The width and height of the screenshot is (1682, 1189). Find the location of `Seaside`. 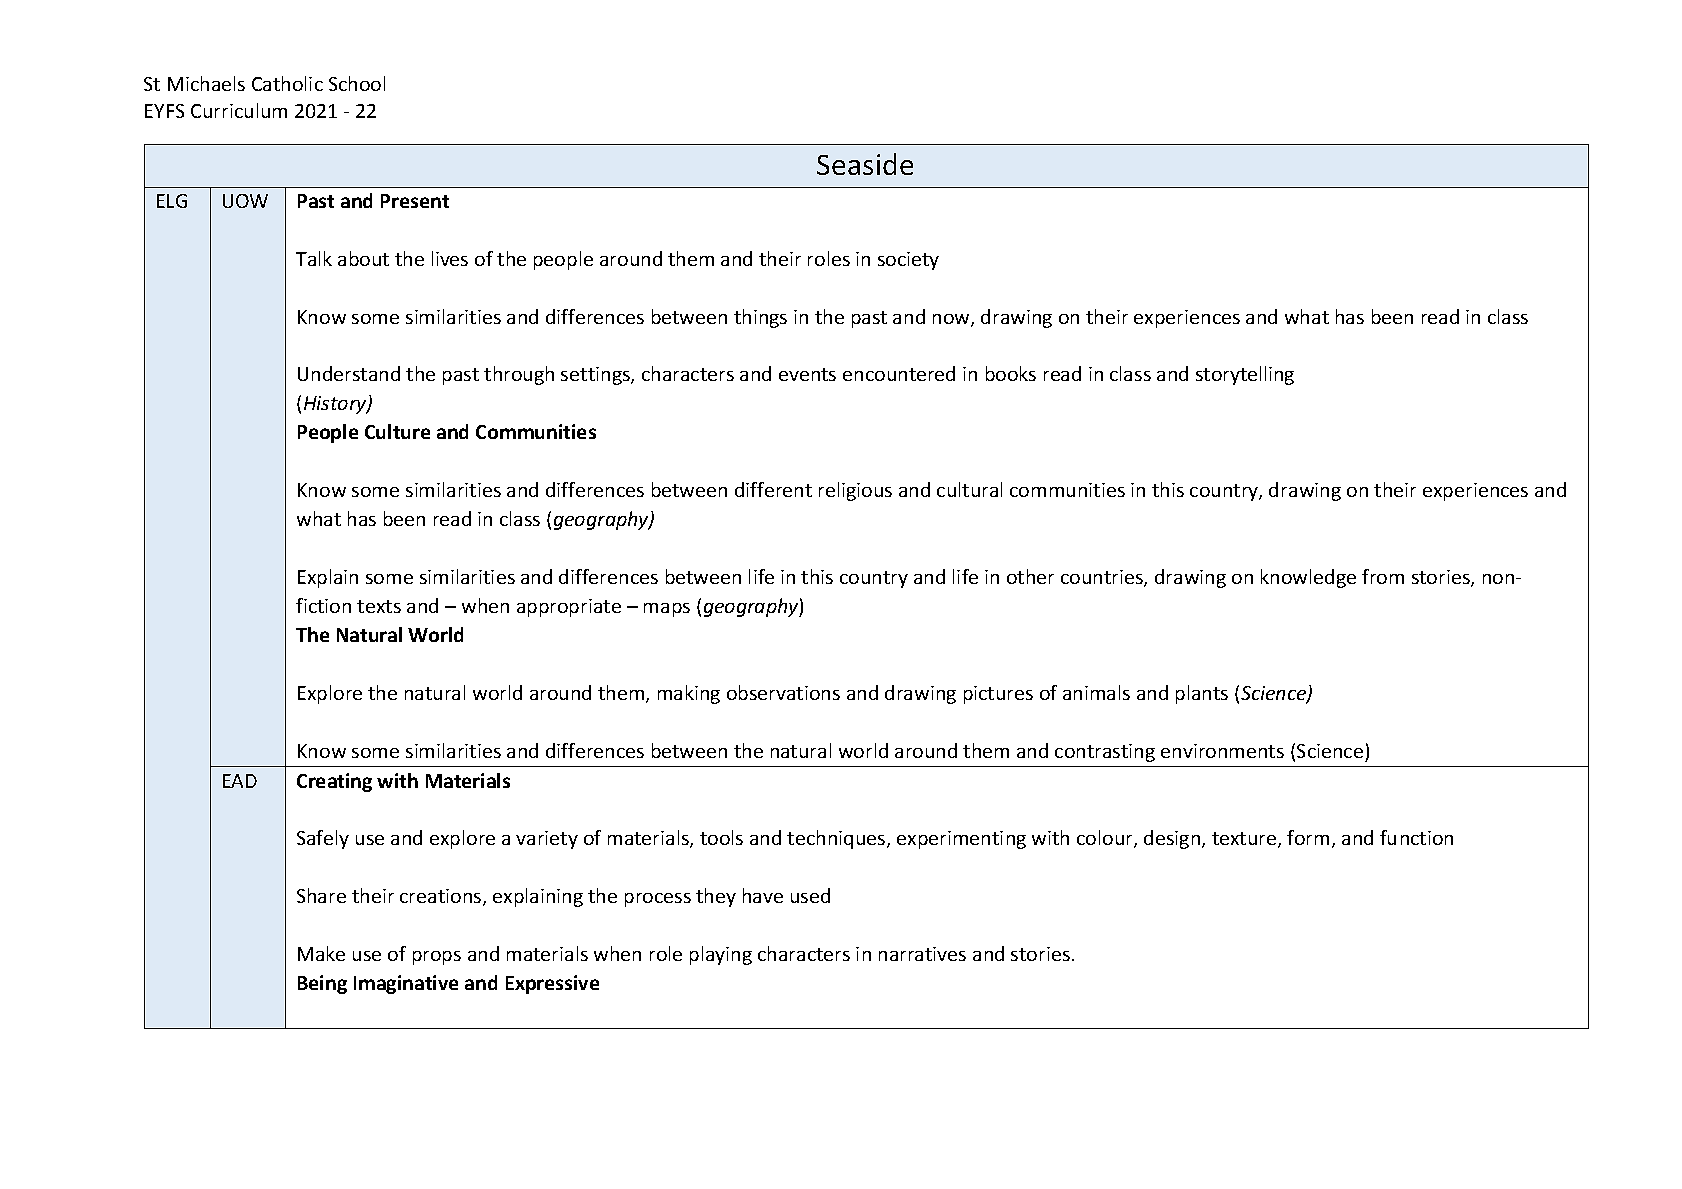

Seaside is located at coordinates (865, 164).
